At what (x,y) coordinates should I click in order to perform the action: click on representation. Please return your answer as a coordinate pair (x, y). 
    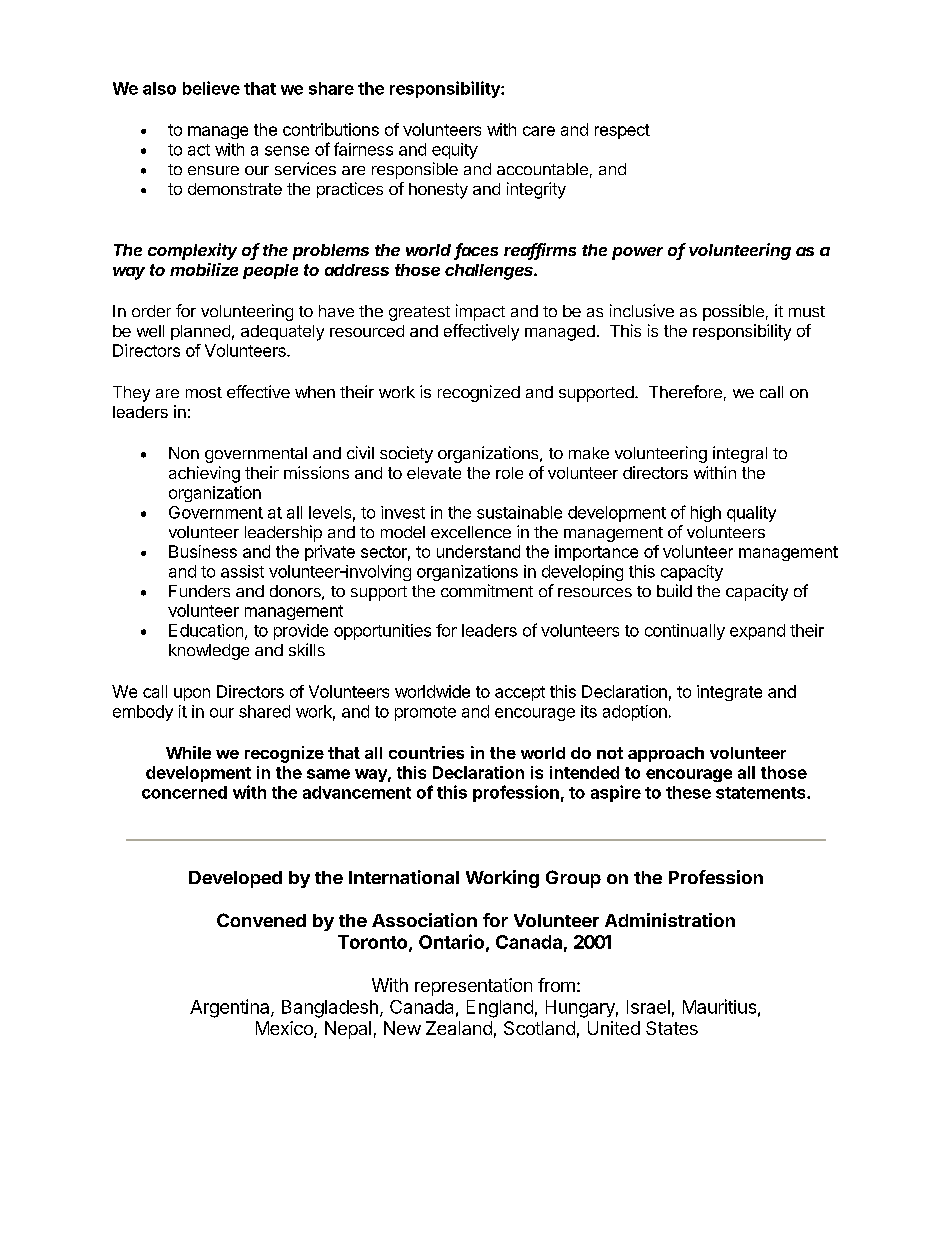
    Looking at the image, I should click on (473, 987).
